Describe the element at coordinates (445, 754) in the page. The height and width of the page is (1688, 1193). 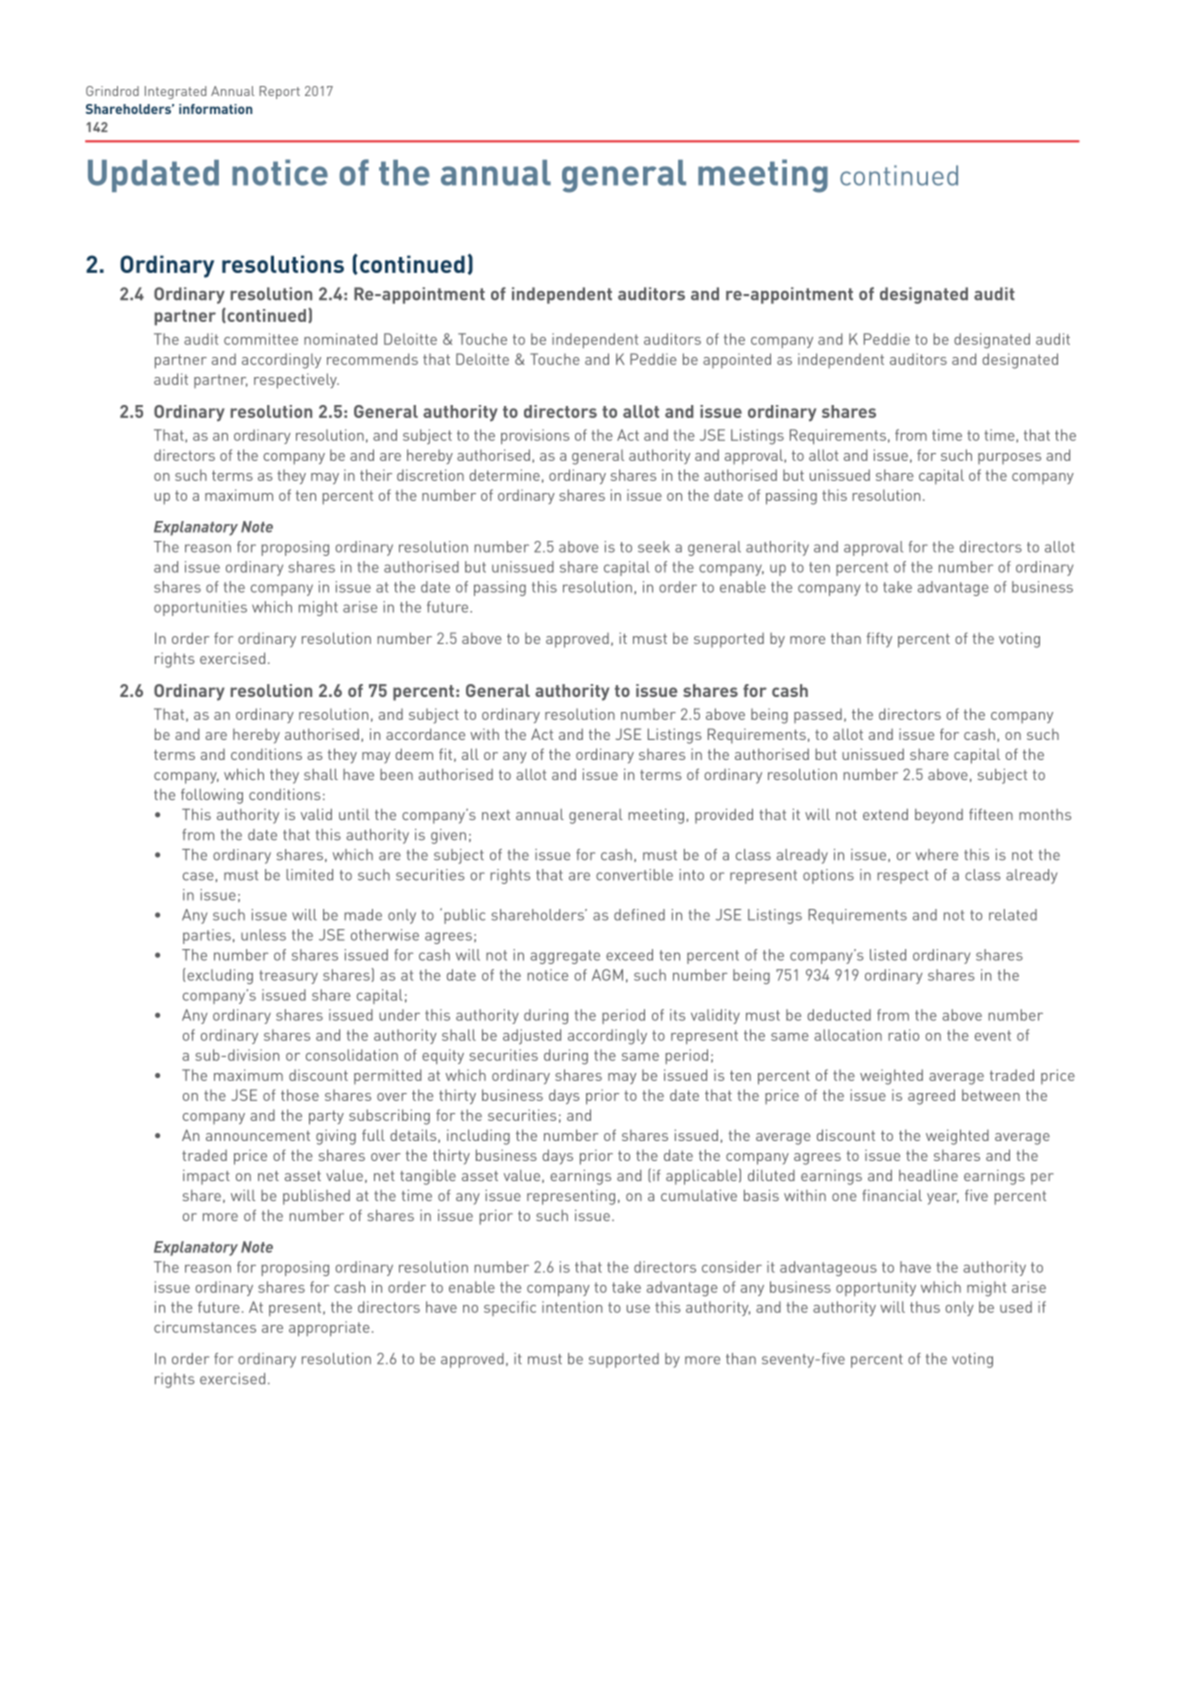
I see `fit` at that location.
